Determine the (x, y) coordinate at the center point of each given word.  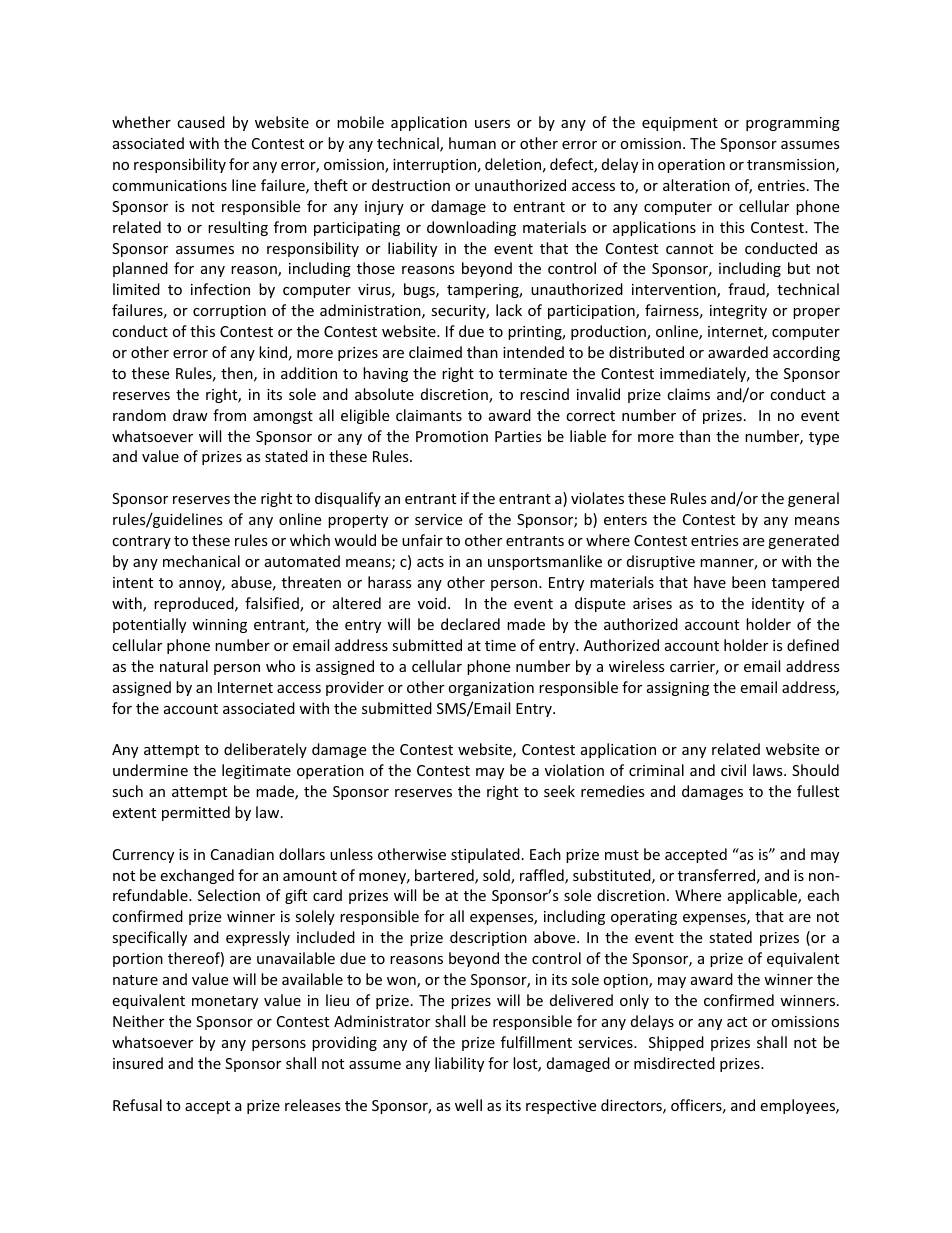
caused (201, 122)
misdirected (674, 1063)
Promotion (452, 436)
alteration (696, 185)
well (468, 1105)
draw (190, 415)
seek (559, 791)
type (824, 438)
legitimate (256, 771)
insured (138, 1063)
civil (733, 770)
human (472, 143)
